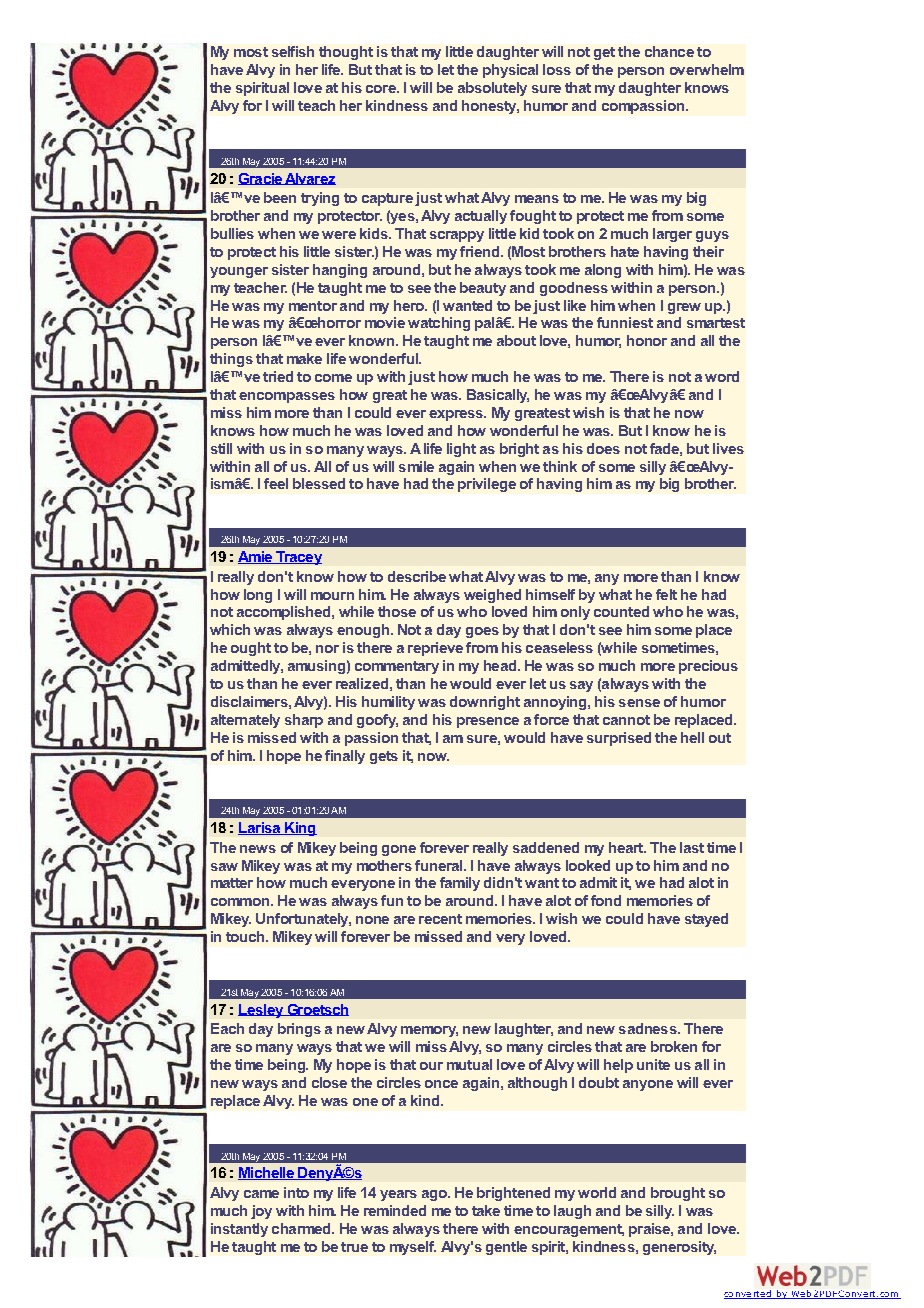  I want to click on recent, so click(440, 919).
